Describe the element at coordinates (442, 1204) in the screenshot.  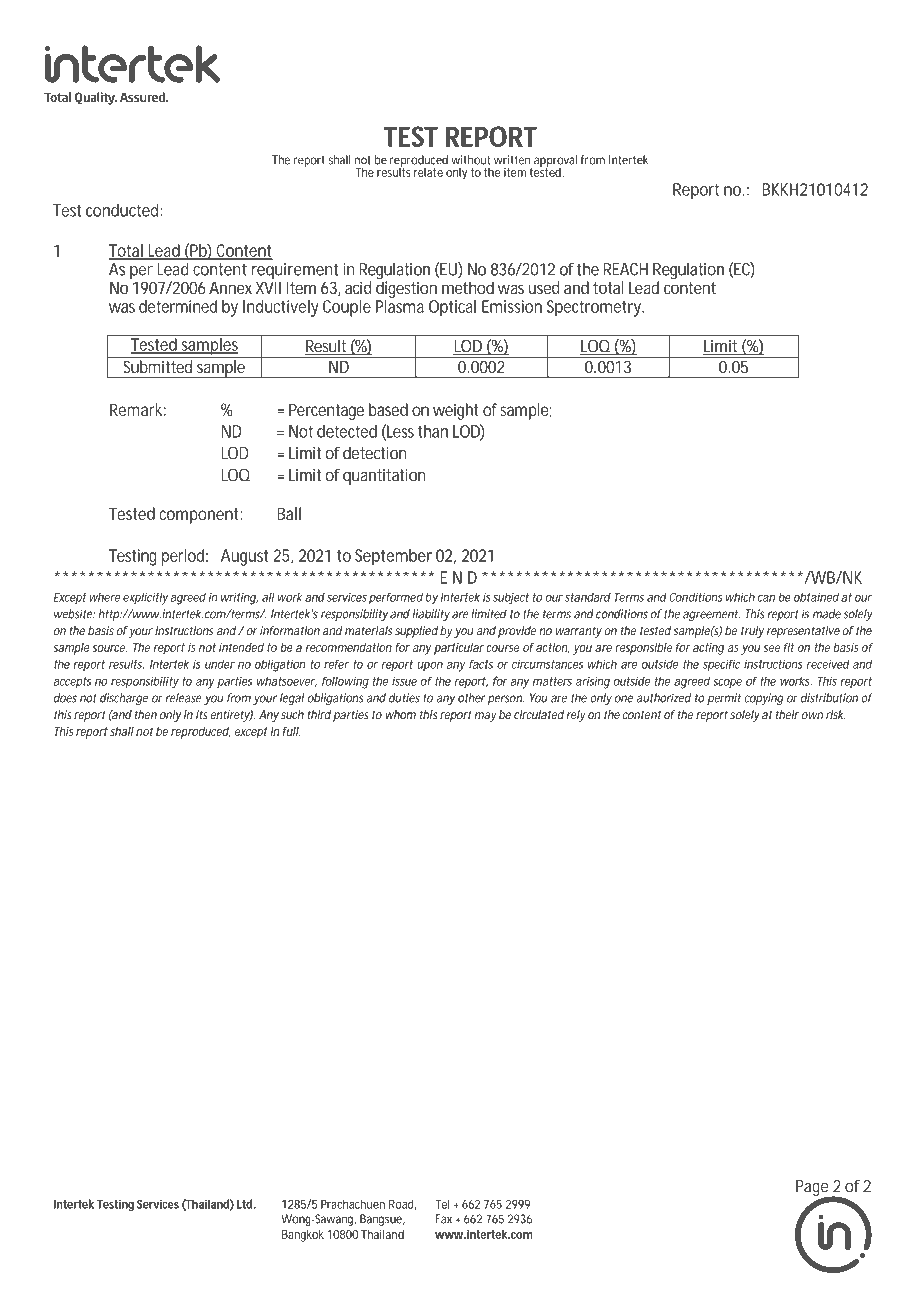
I see `Tel` at that location.
